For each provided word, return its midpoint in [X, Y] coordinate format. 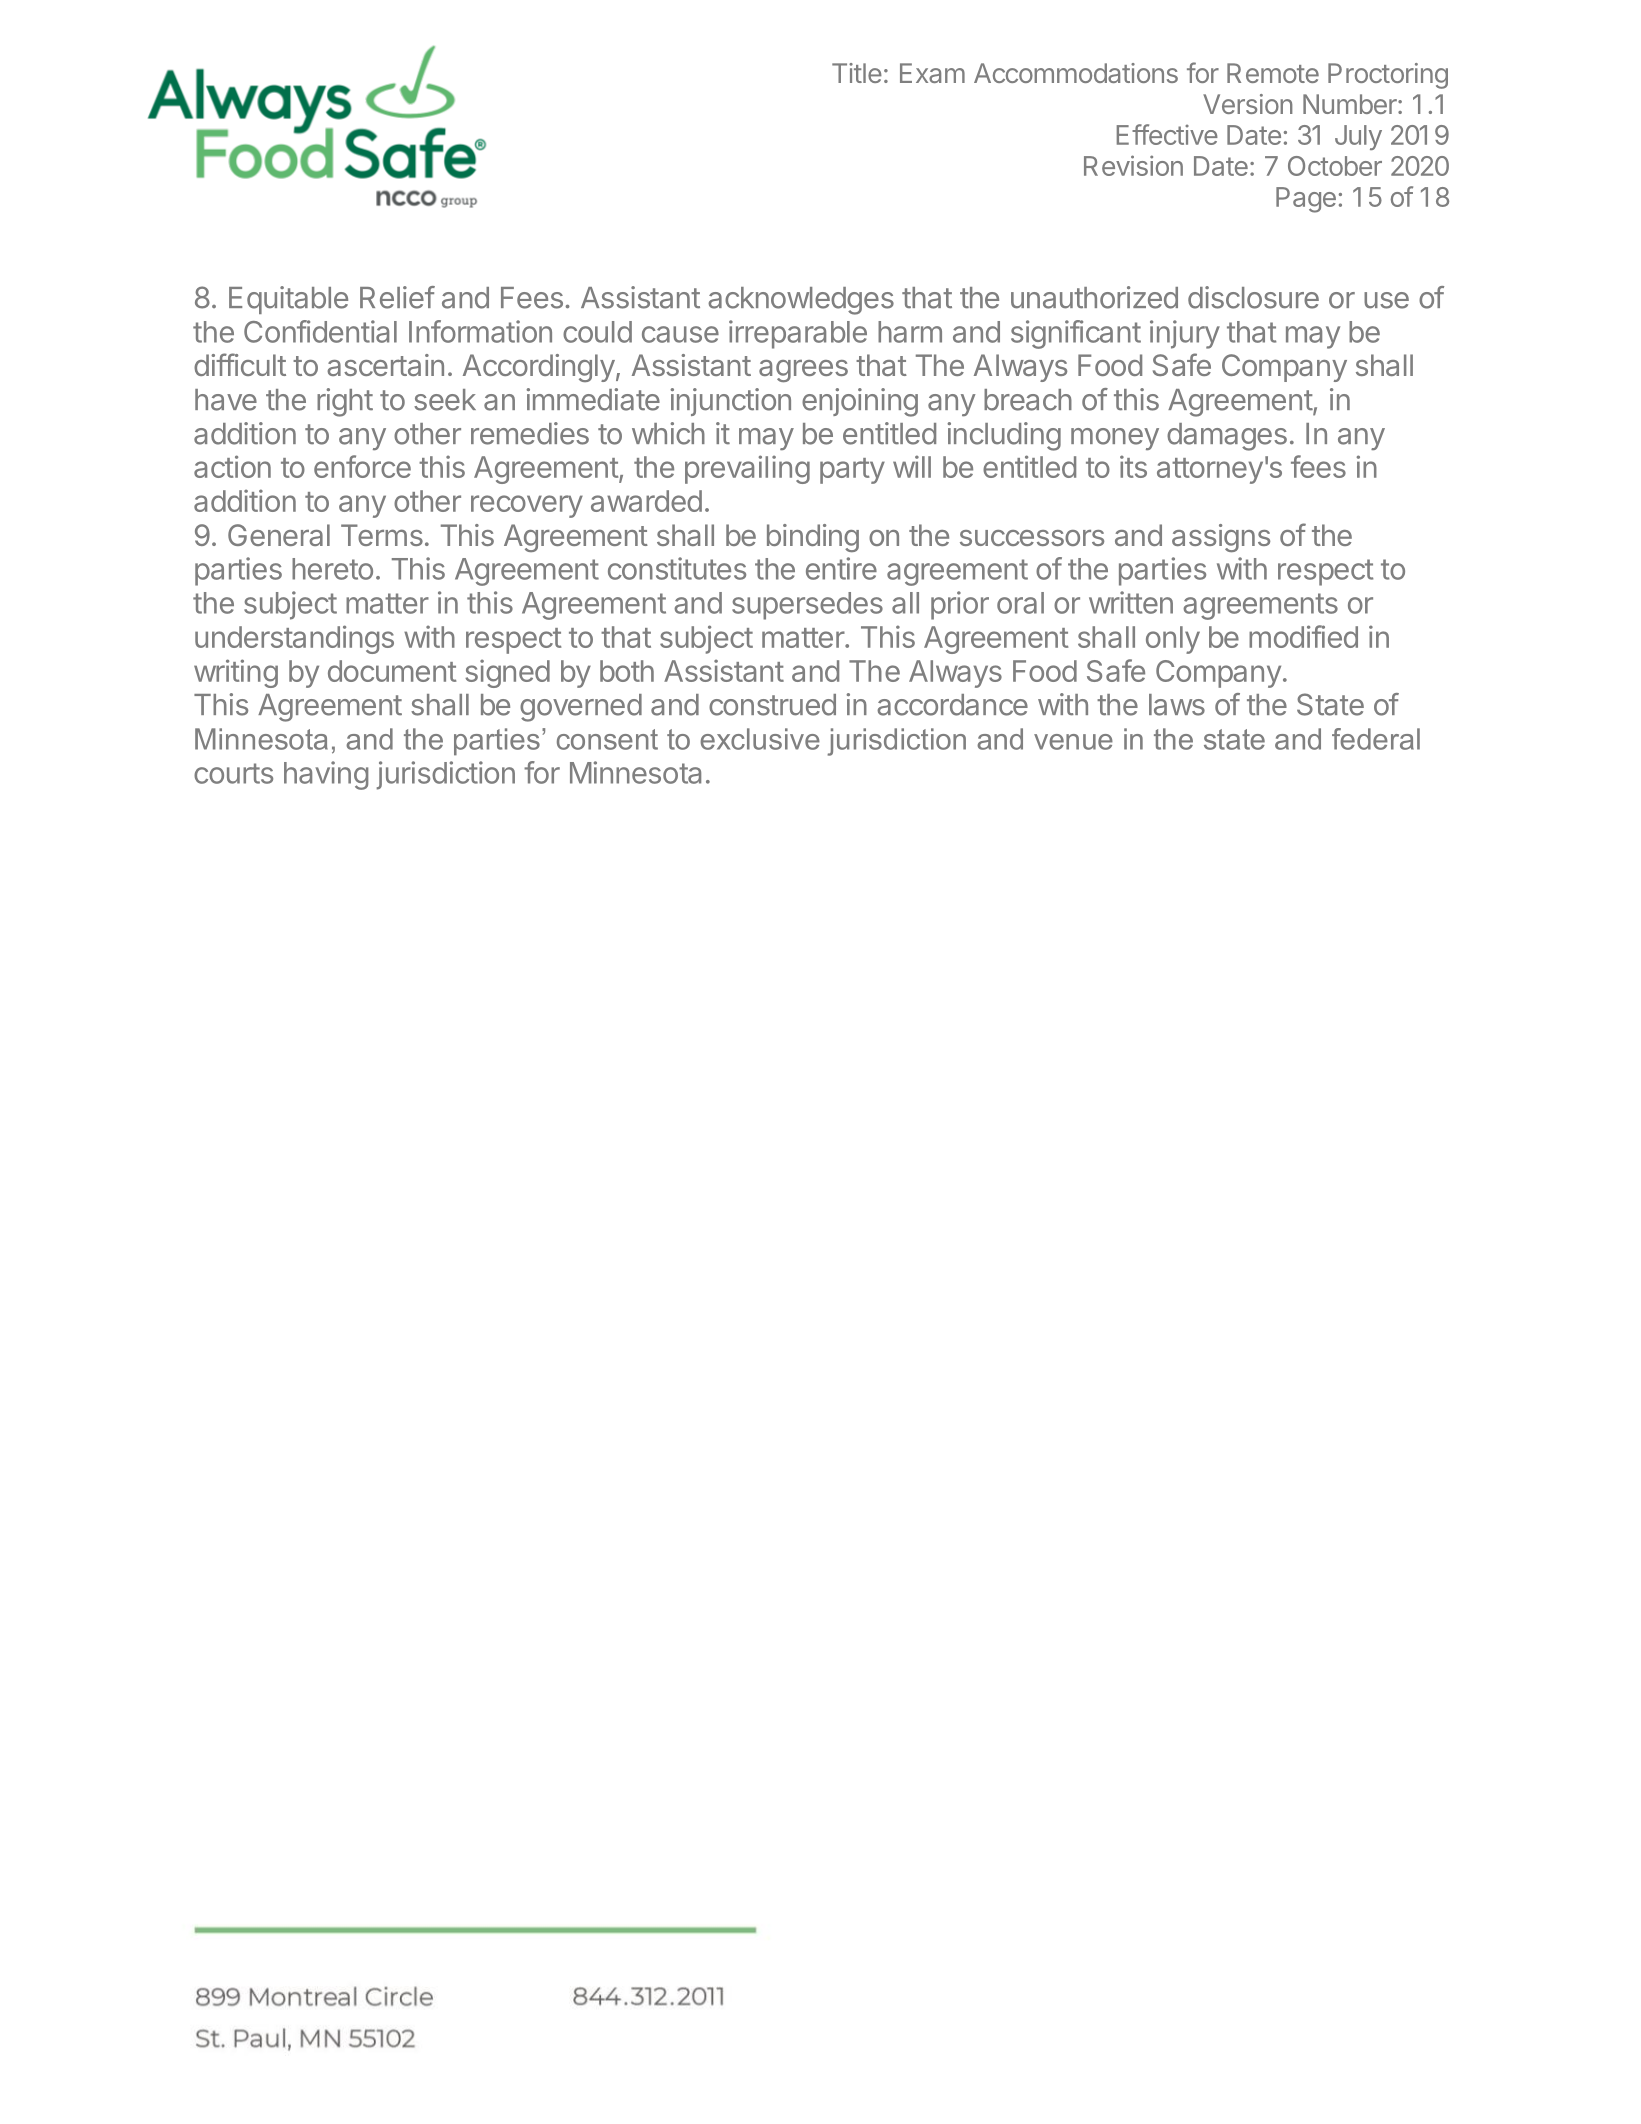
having [326, 775]
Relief [397, 297]
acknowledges [801, 301]
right [345, 402]
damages [1227, 437]
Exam [932, 73]
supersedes [807, 606]
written [1131, 602]
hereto [332, 569]
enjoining [860, 402]
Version [1248, 104]
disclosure [1253, 297]
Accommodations [1076, 73]
